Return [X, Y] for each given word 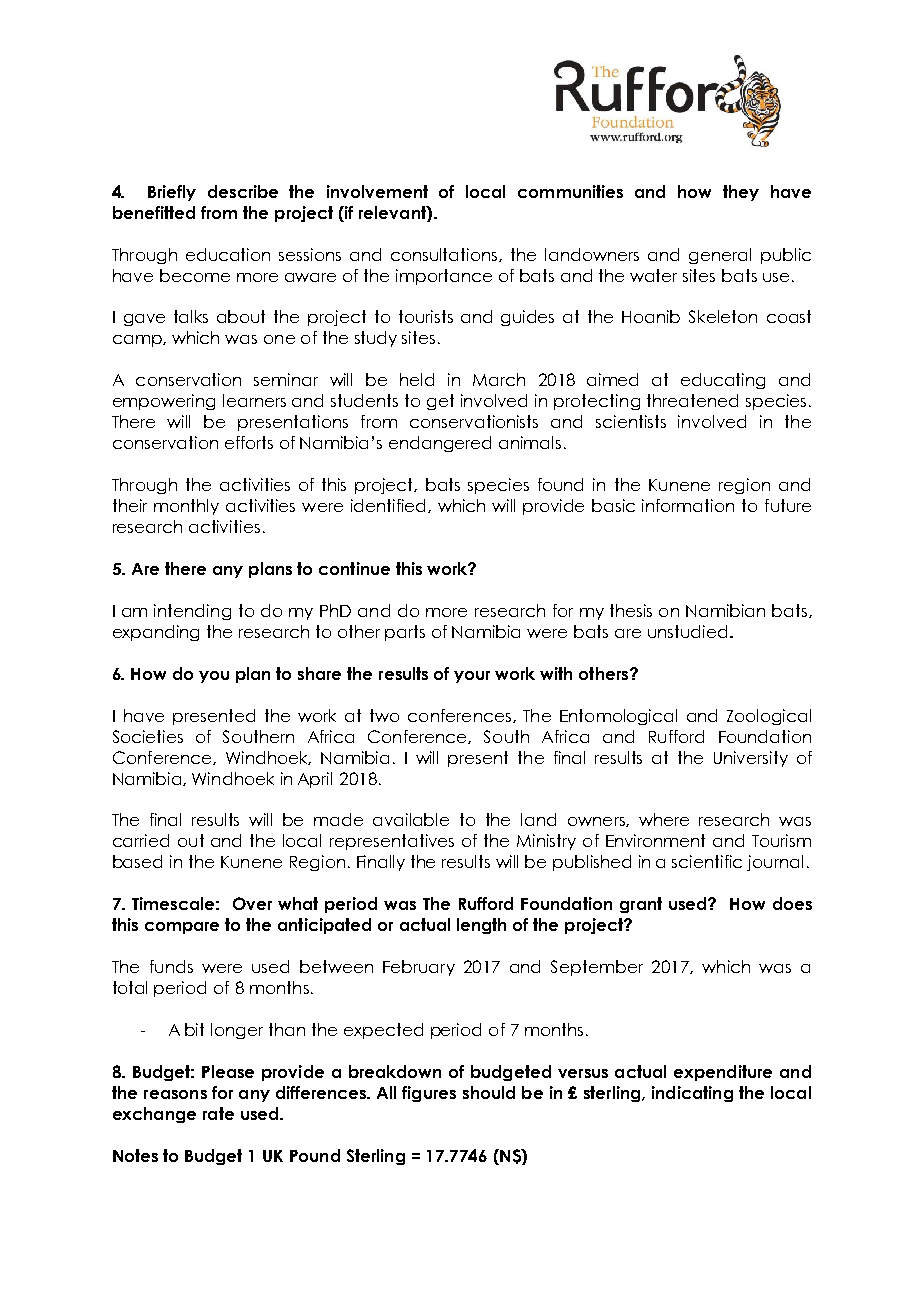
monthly [186, 507]
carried [141, 840]
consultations [445, 255]
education [228, 254]
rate [218, 1113]
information [688, 505]
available [411, 819]
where [664, 819]
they [741, 193]
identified [388, 505]
